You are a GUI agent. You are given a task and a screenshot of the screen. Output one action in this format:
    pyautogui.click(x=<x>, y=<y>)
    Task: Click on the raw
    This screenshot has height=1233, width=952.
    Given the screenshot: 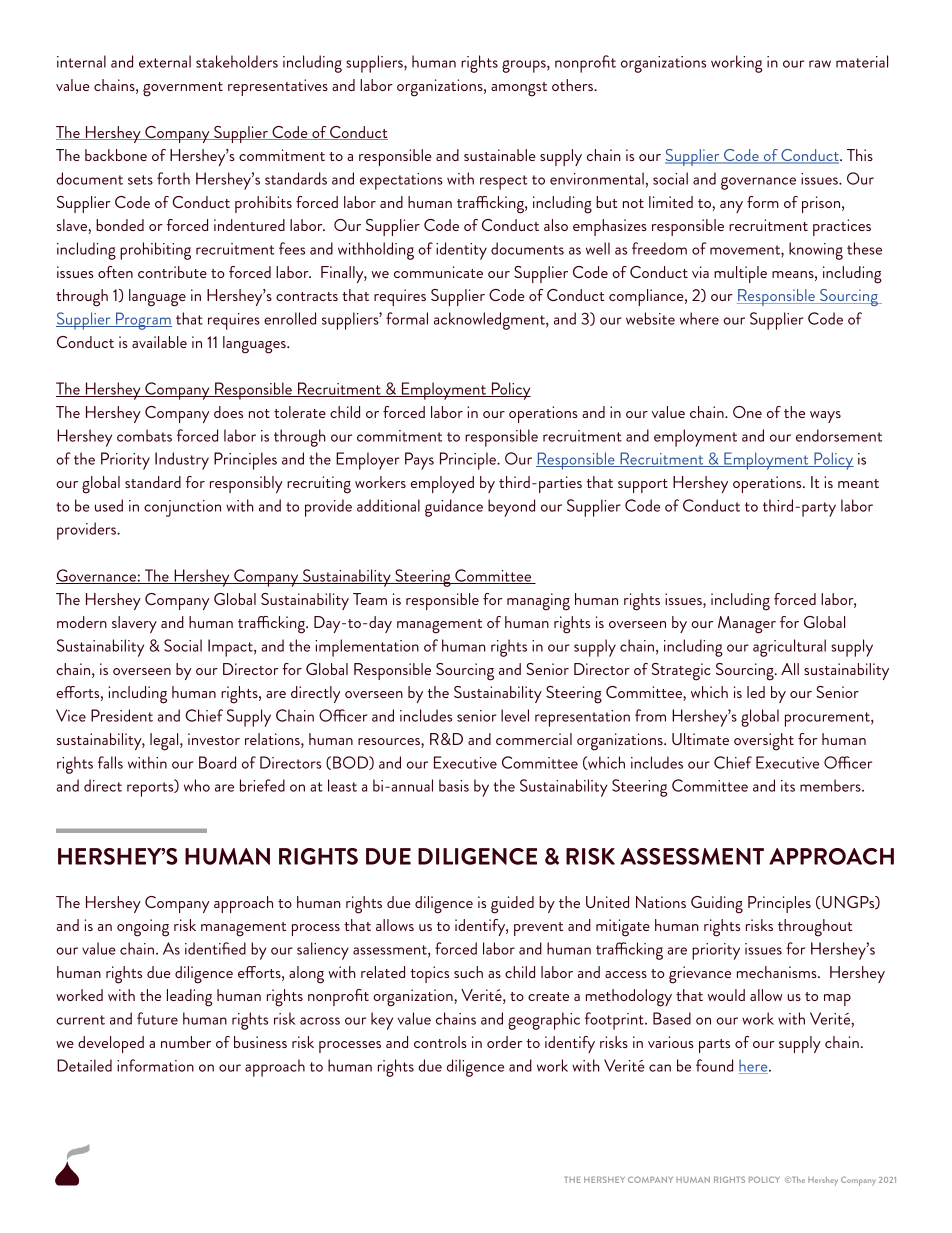 What is the action you would take?
    pyautogui.click(x=820, y=64)
